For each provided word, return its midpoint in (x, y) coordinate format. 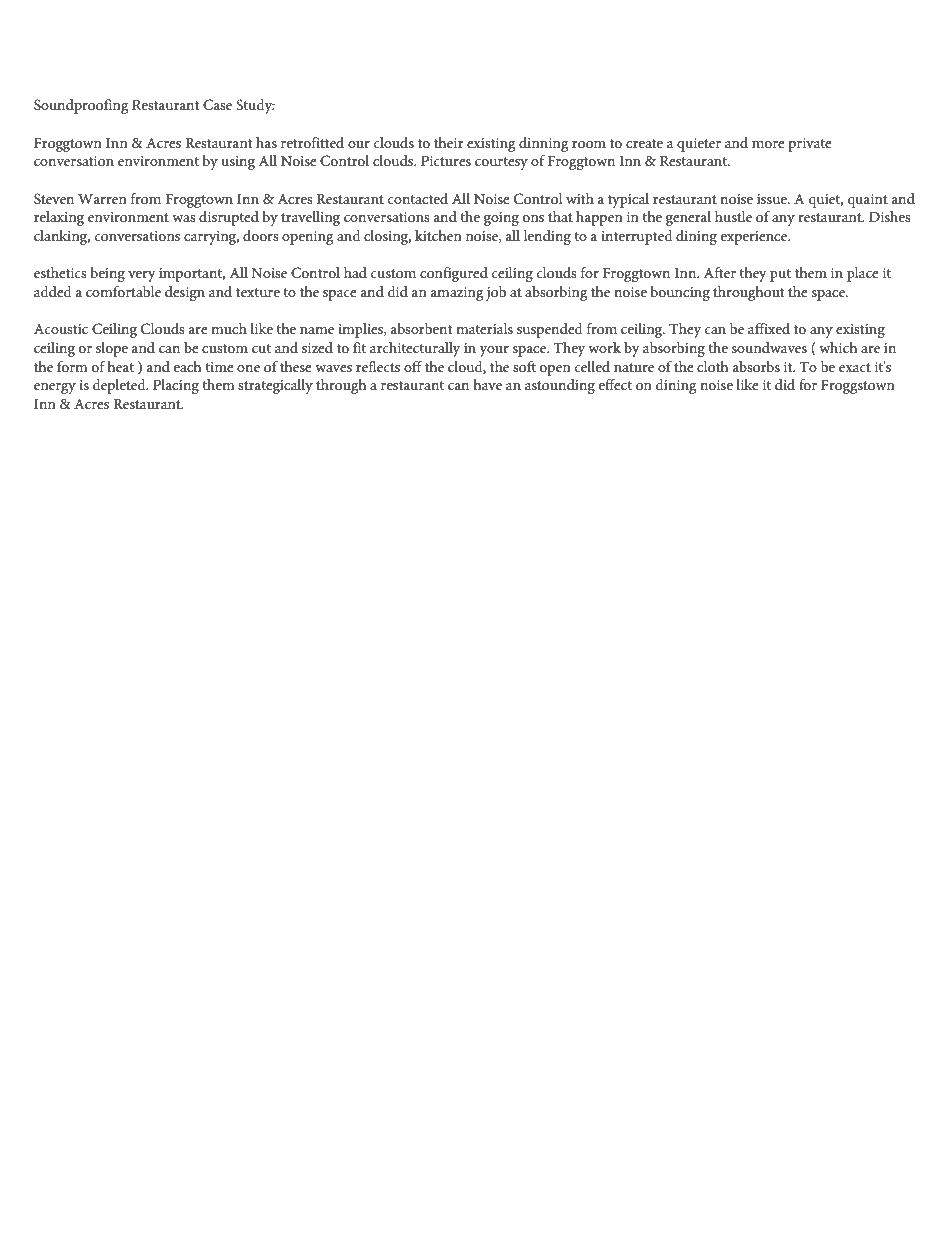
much (229, 328)
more (768, 144)
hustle (733, 216)
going (501, 219)
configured (454, 274)
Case (217, 105)
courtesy (501, 163)
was (184, 218)
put (780, 275)
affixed (769, 328)
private (810, 145)
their (449, 142)
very (142, 276)
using (238, 163)
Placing (176, 386)
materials (484, 328)
